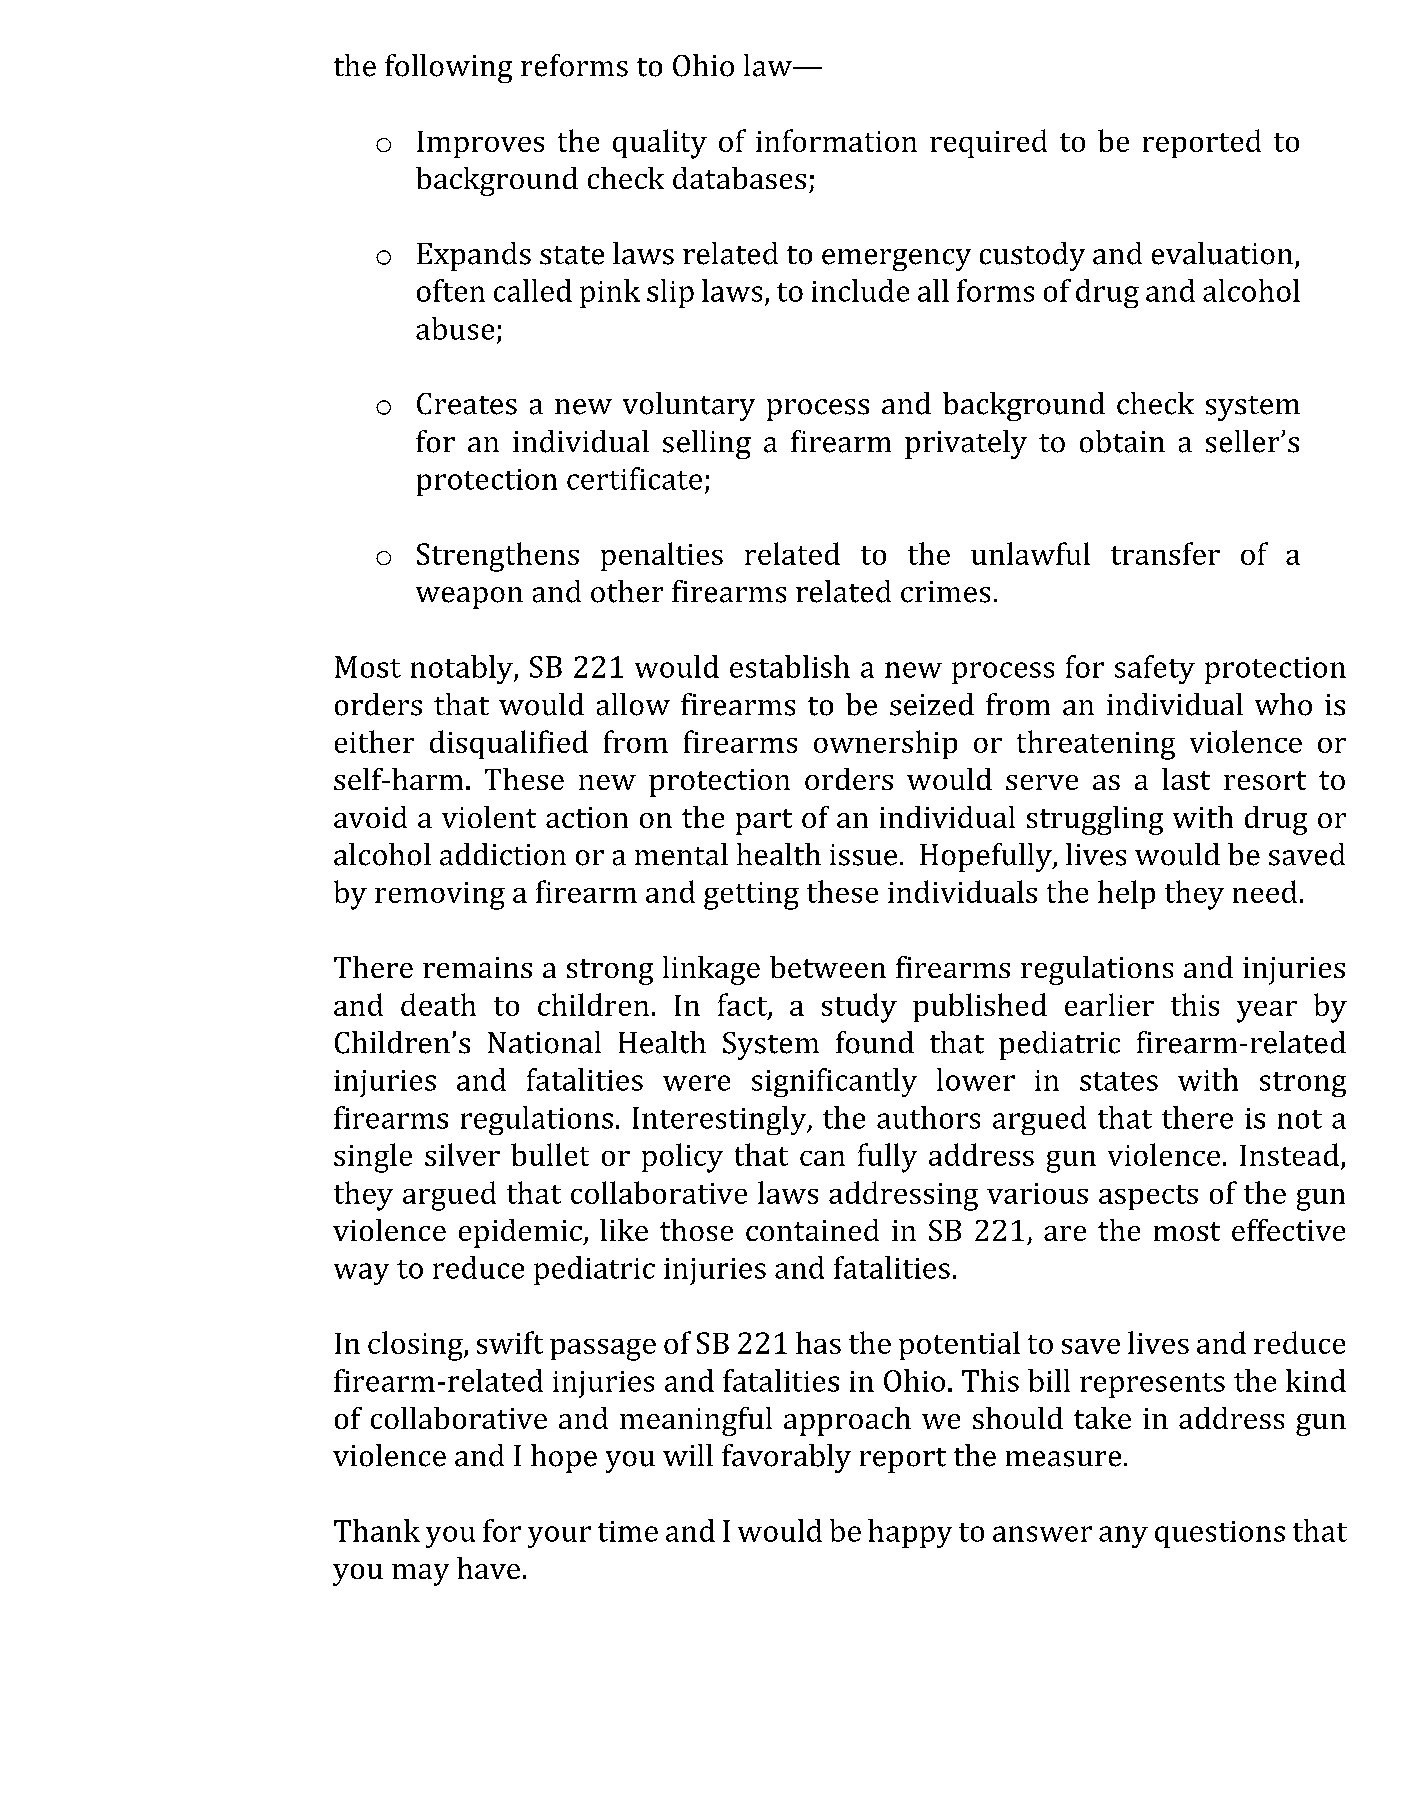 The image size is (1401, 1813). What do you see at coordinates (544, 1042) in the document?
I see `National` at bounding box center [544, 1042].
